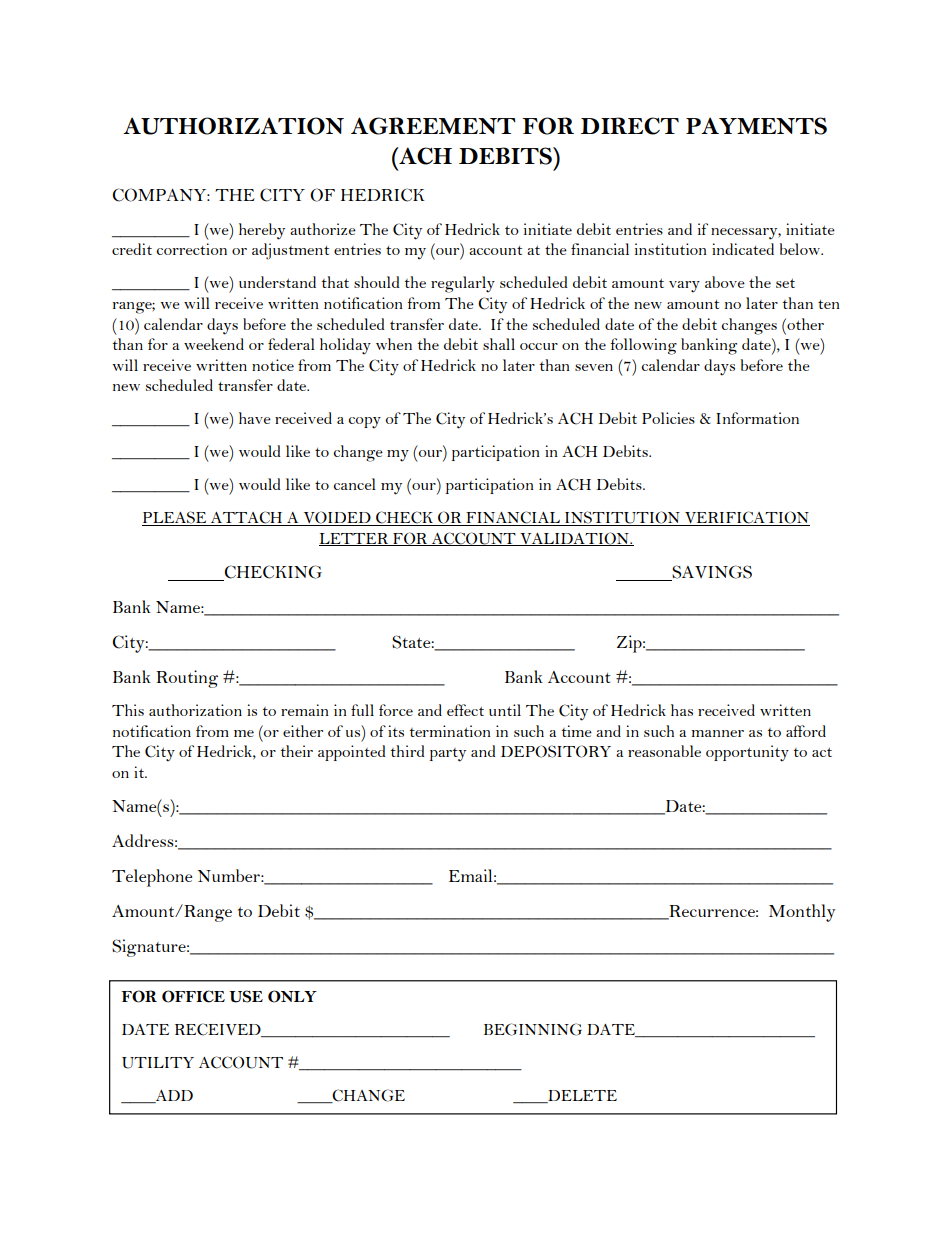  What do you see at coordinates (711, 573) in the document?
I see `SAVINGS` at bounding box center [711, 573].
